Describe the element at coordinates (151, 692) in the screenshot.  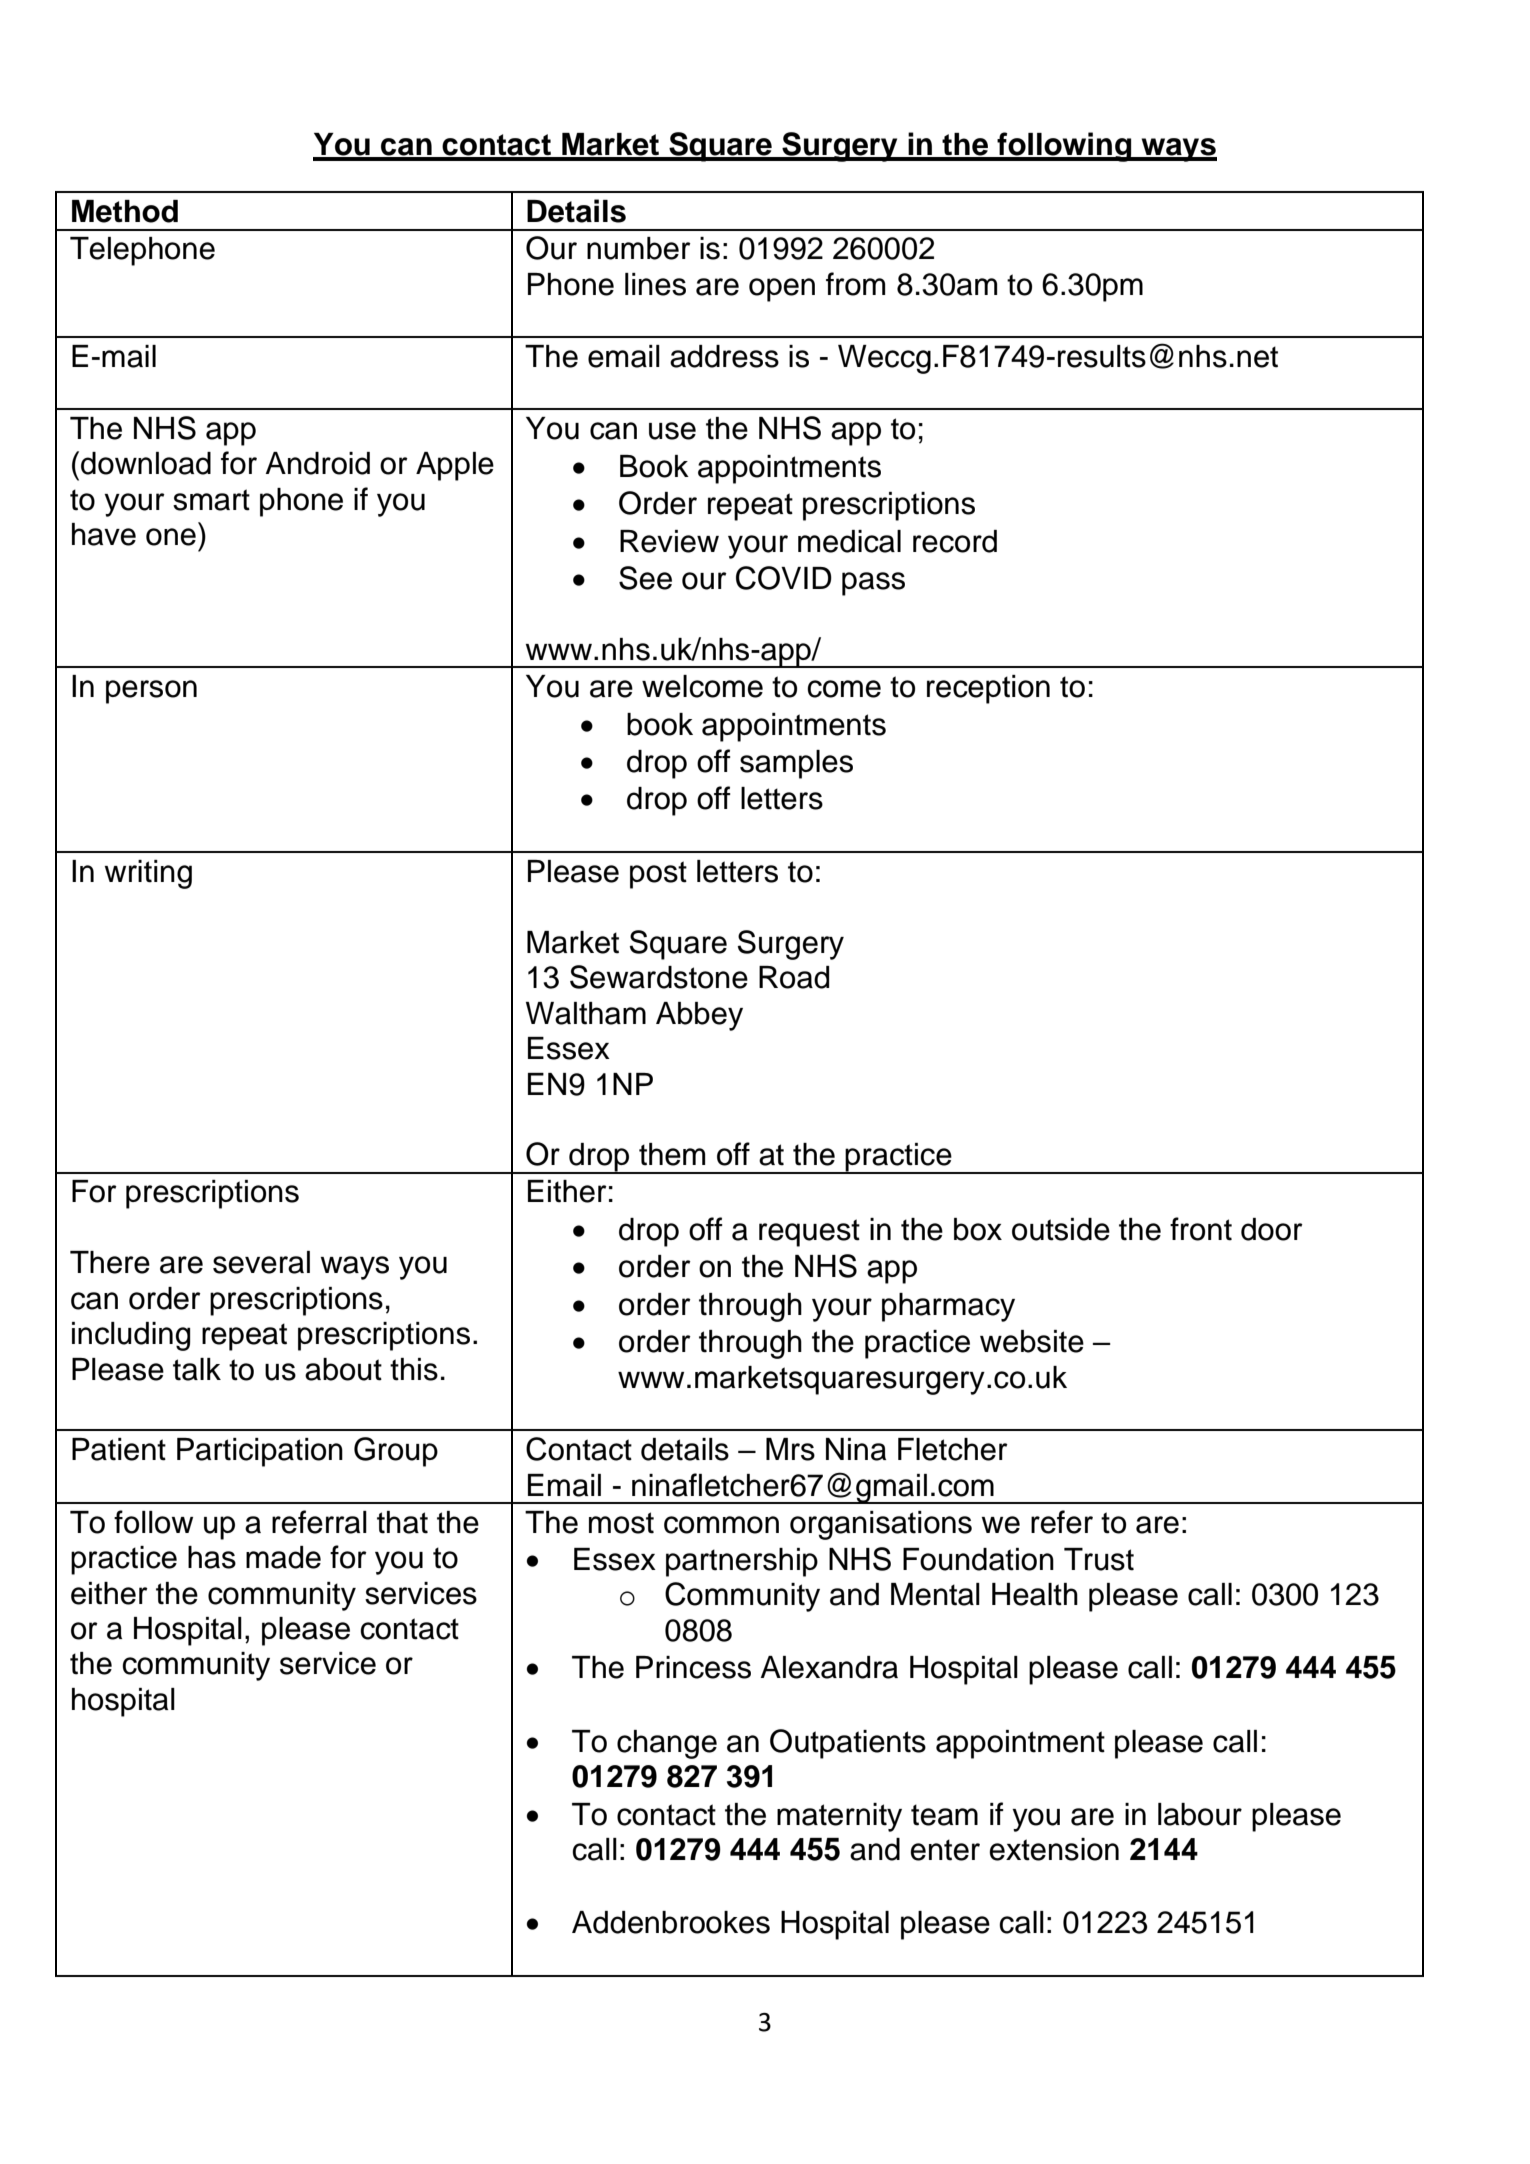
I see `person` at that location.
